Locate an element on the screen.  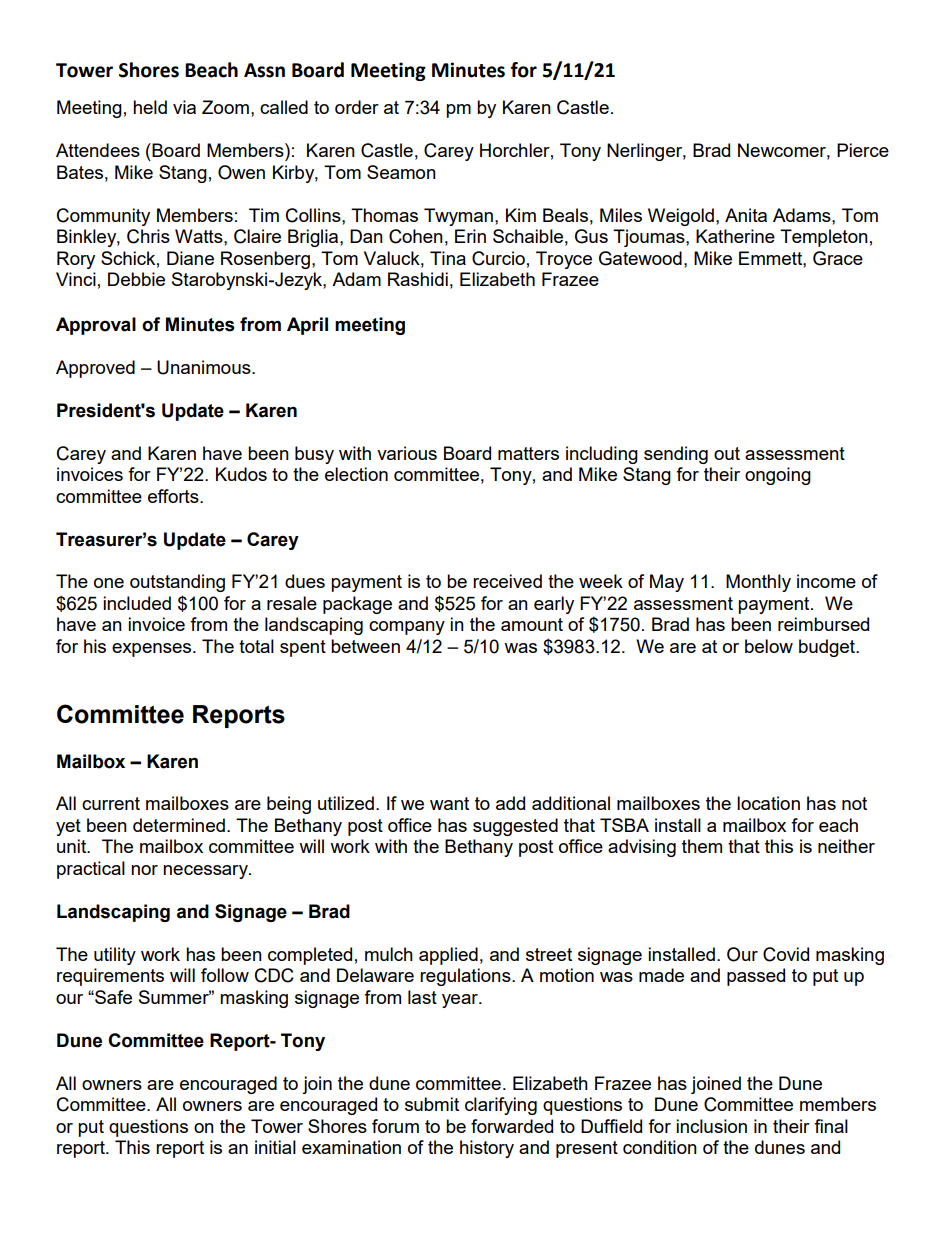
clarifying is located at coordinates (501, 1106).
